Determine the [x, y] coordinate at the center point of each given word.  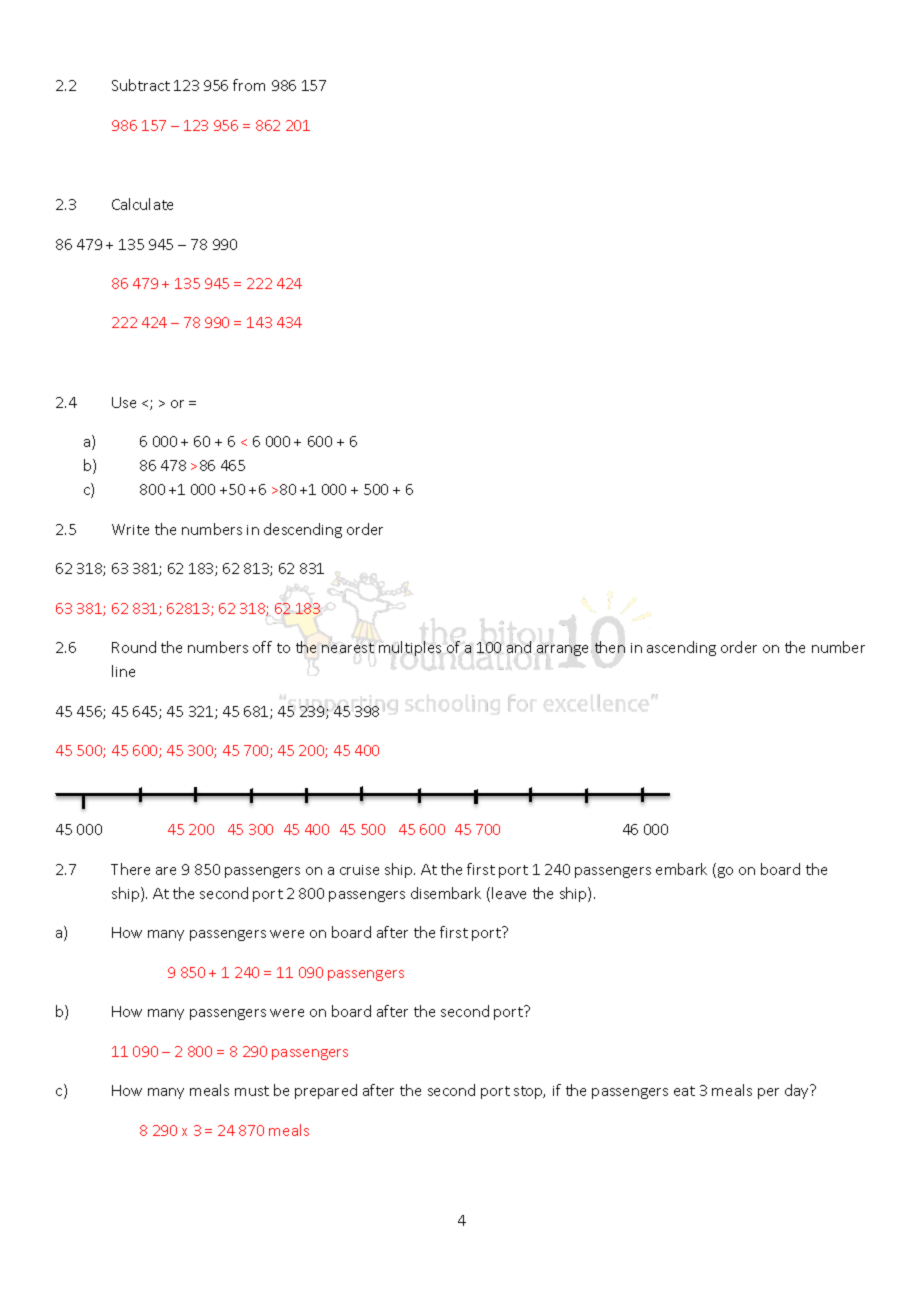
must [252, 1091]
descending [303, 530]
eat [684, 1091]
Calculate [142, 204]
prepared [326, 1091]
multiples [410, 648]
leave [509, 893]
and [519, 646]
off [262, 647]
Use [124, 402]
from [249, 85]
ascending [681, 648]
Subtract [141, 85]
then [610, 647]
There [130, 869]
